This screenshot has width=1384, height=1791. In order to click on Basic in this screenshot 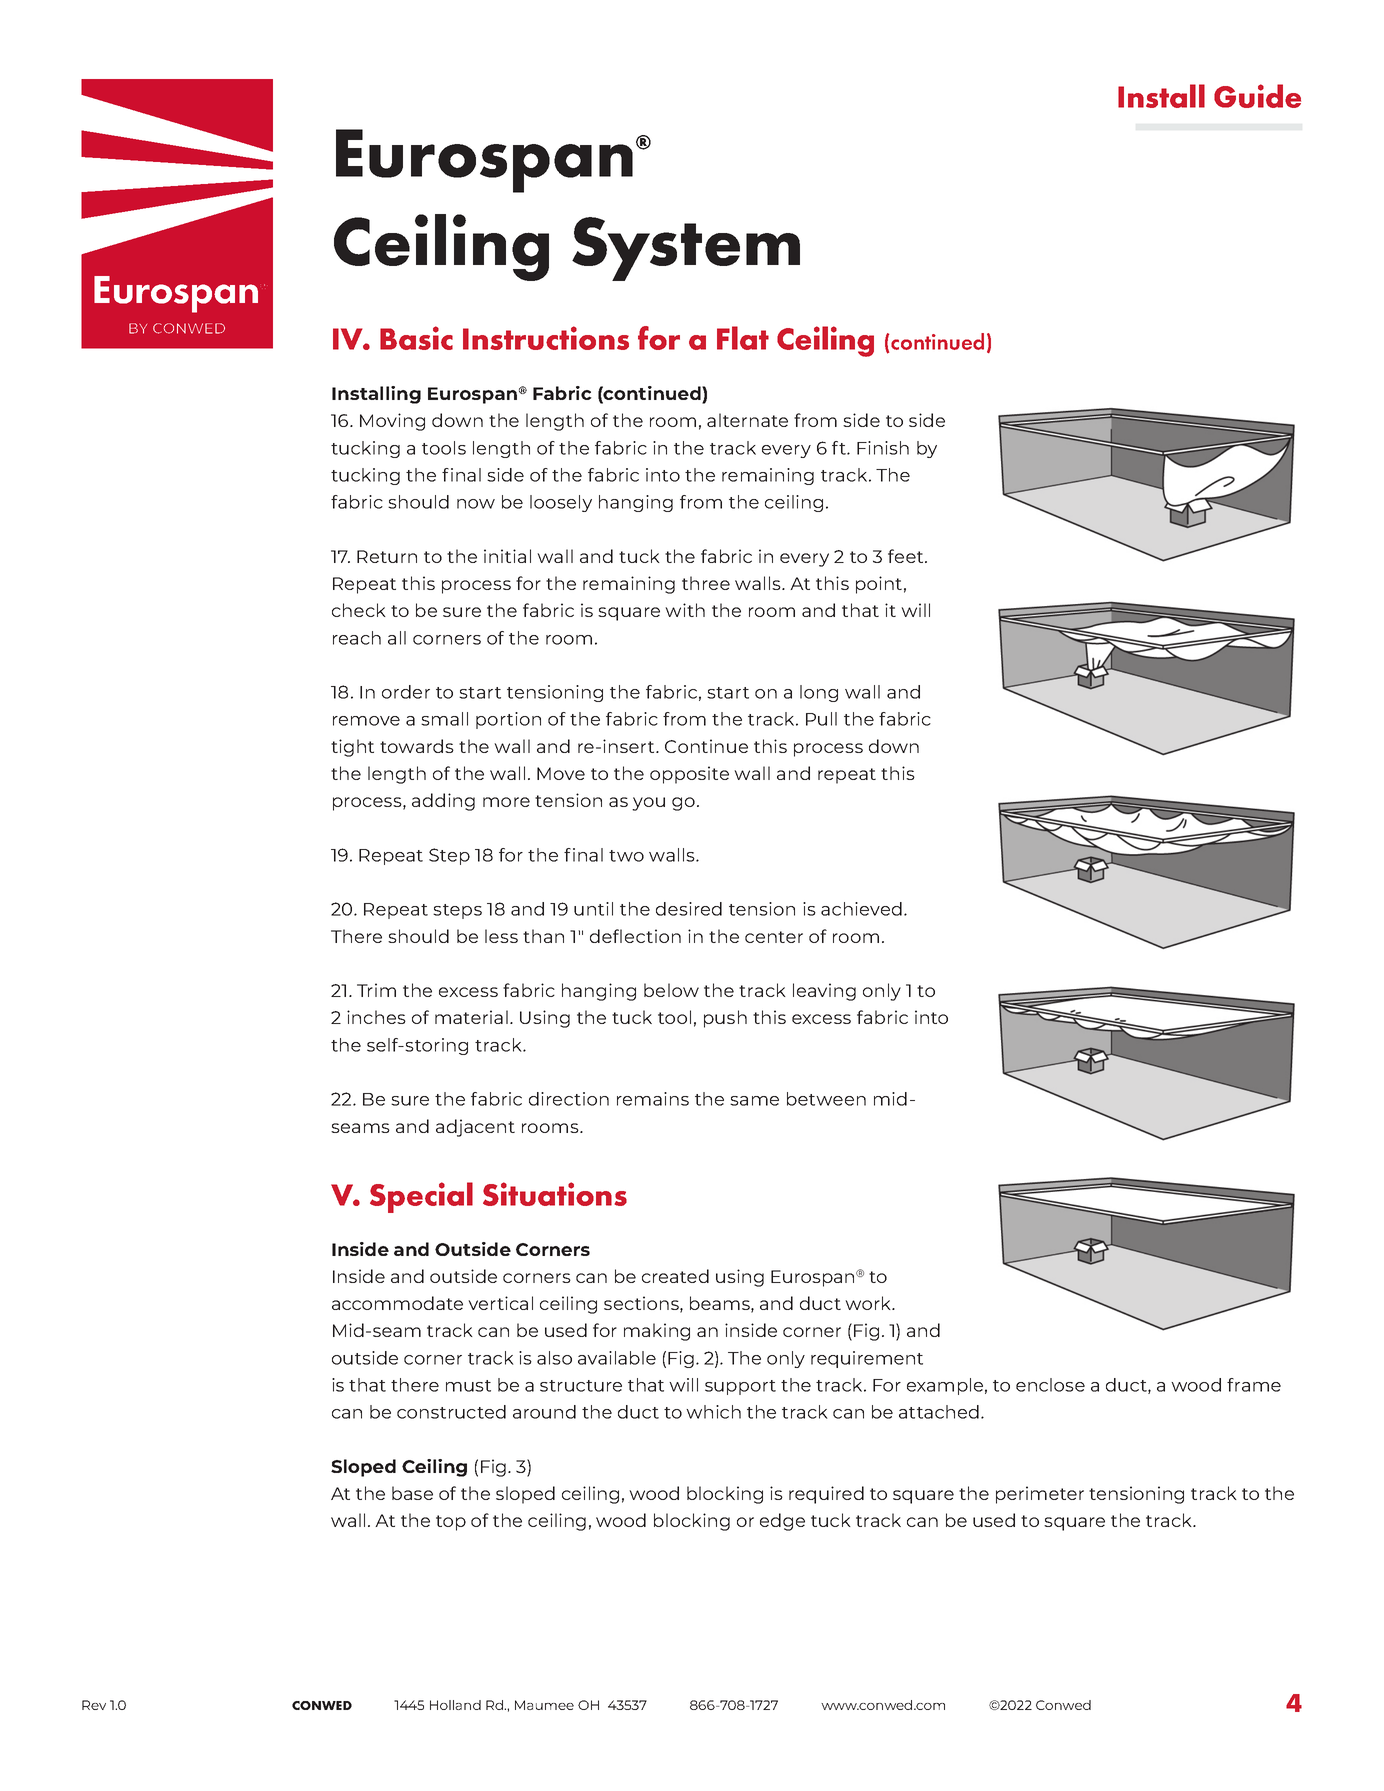, I will do `click(416, 338)`.
